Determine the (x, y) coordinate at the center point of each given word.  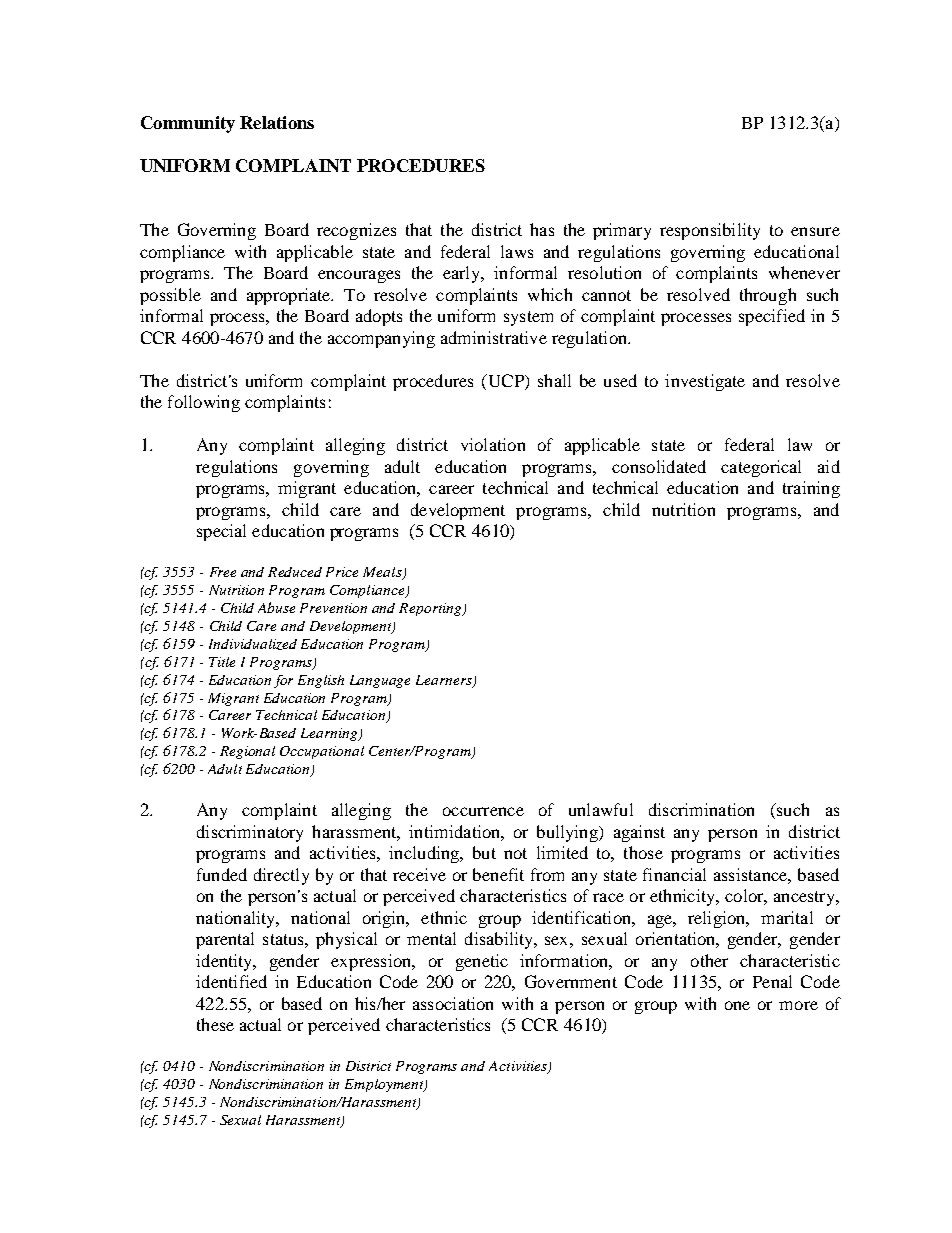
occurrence (483, 811)
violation (493, 444)
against (639, 833)
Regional (247, 752)
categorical (761, 468)
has (542, 229)
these (215, 1024)
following (204, 403)
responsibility (710, 231)
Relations (277, 122)
